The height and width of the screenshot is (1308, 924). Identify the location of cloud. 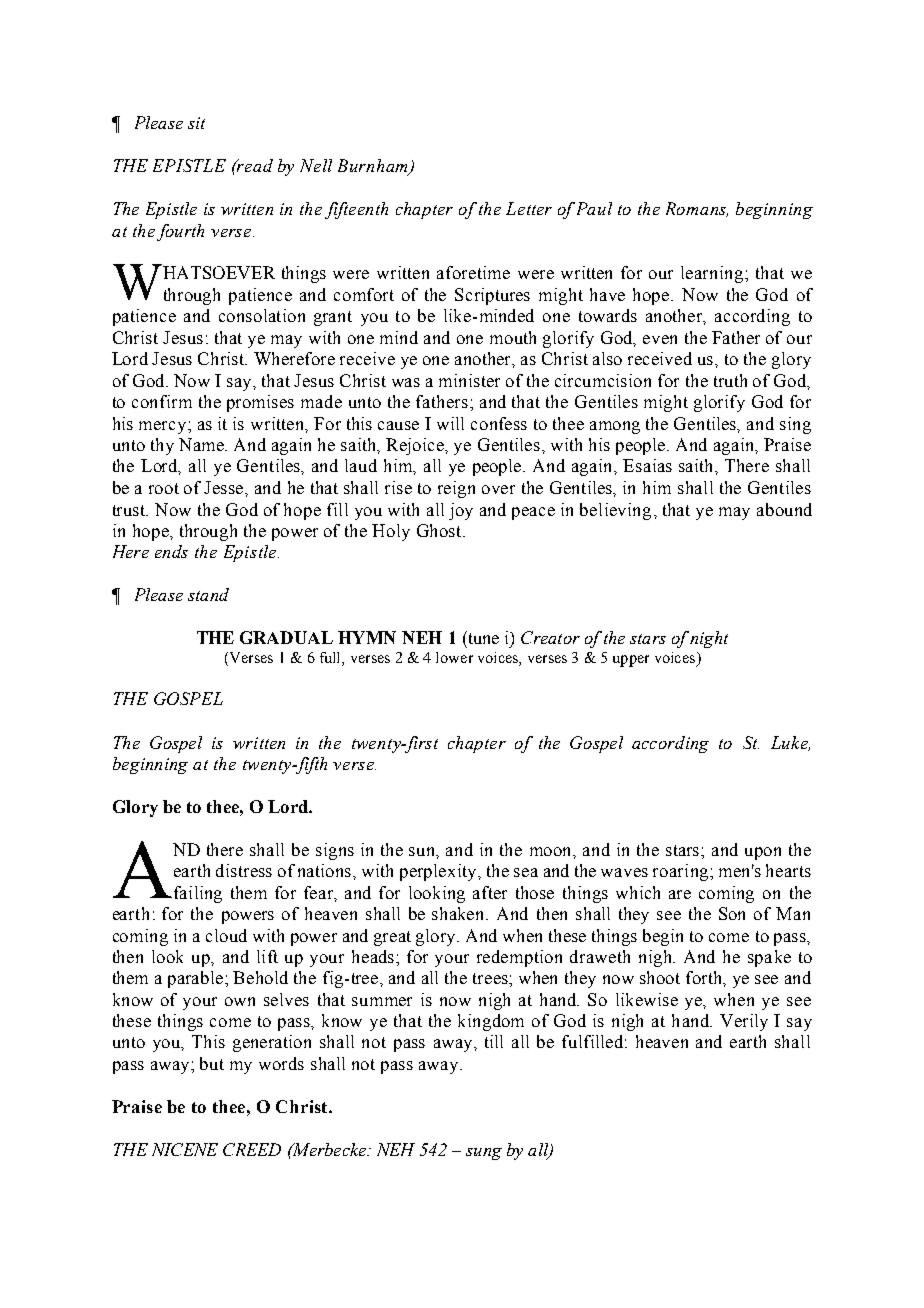
(226, 935).
